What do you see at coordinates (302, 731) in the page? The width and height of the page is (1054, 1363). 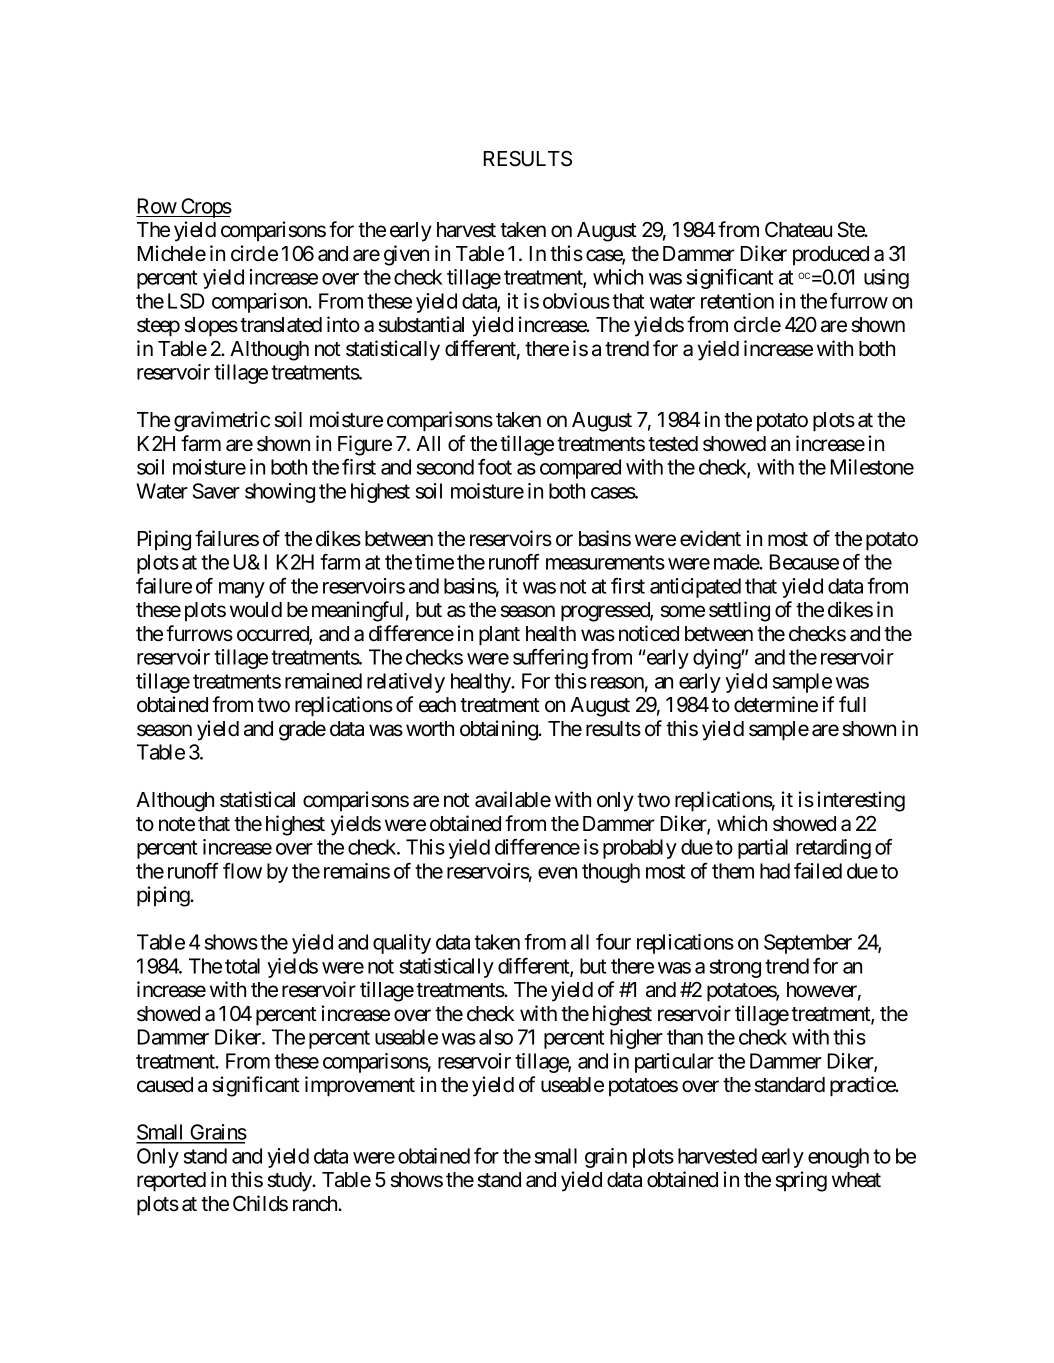 I see `grade` at bounding box center [302, 731].
